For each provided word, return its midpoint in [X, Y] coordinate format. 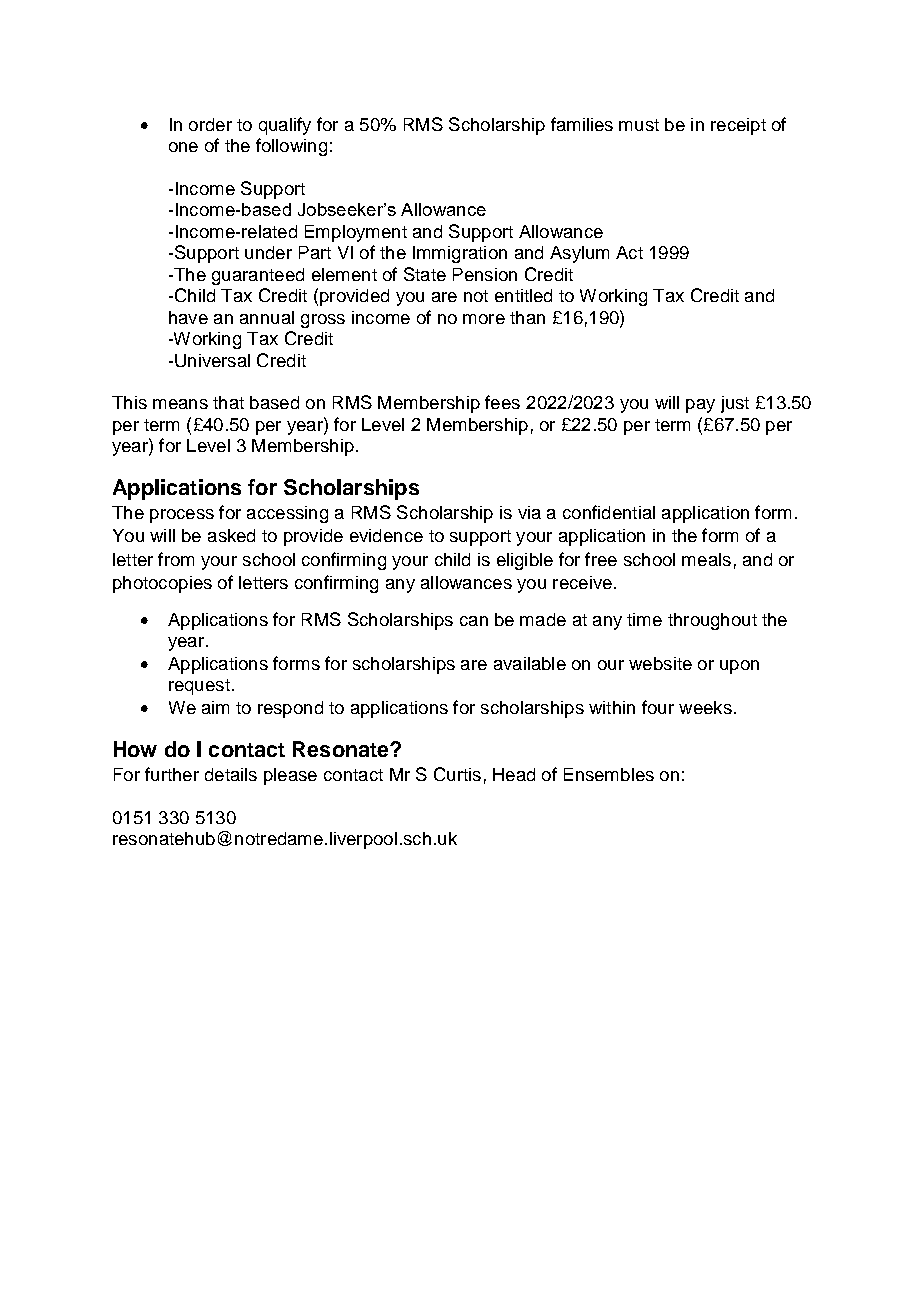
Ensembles [609, 774]
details [231, 774]
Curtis [457, 774]
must [639, 125]
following [291, 147]
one [183, 147]
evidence [386, 535]
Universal [212, 360]
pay [700, 406]
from [176, 559]
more [484, 319]
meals [706, 559]
